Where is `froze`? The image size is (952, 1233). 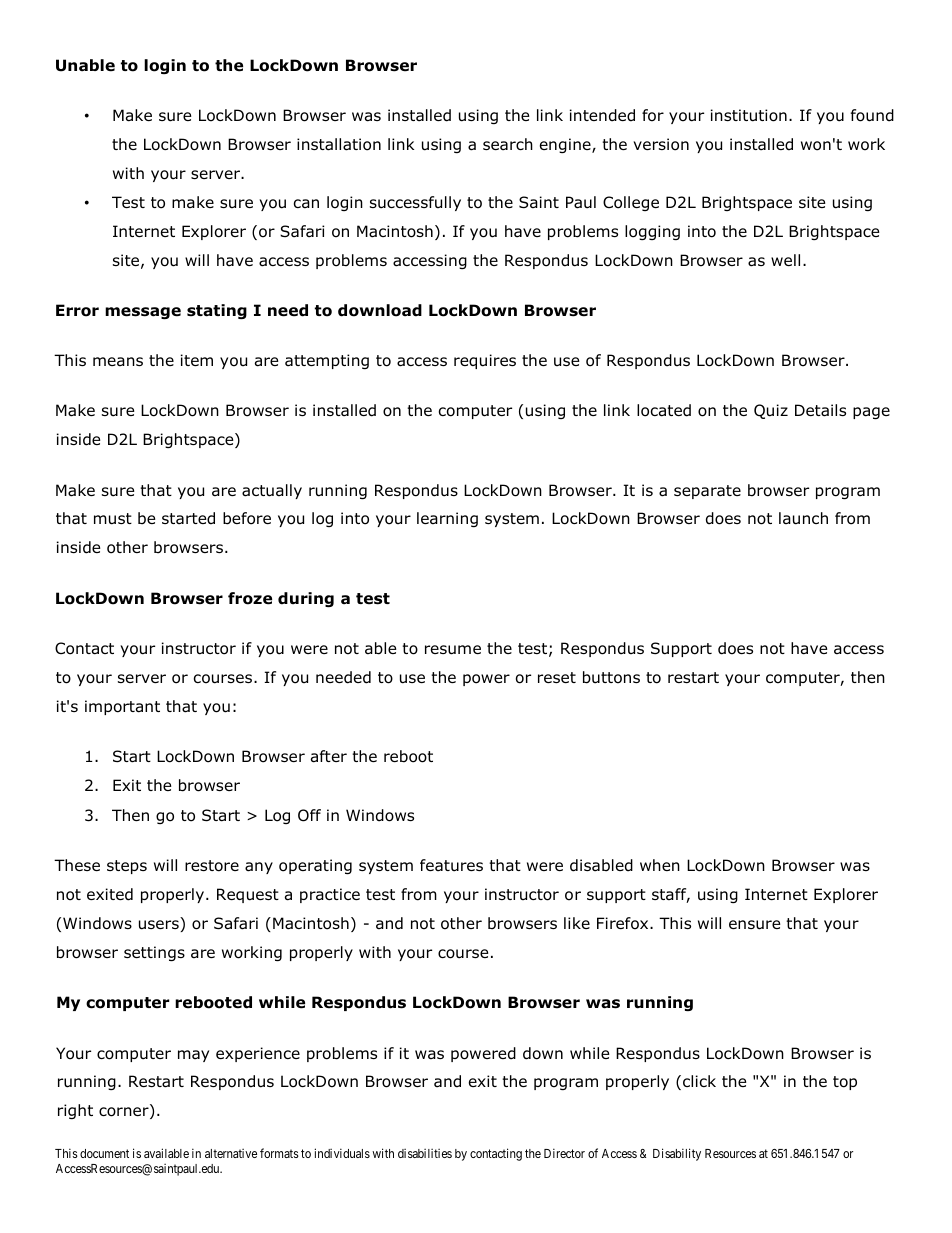 froze is located at coordinates (250, 598).
